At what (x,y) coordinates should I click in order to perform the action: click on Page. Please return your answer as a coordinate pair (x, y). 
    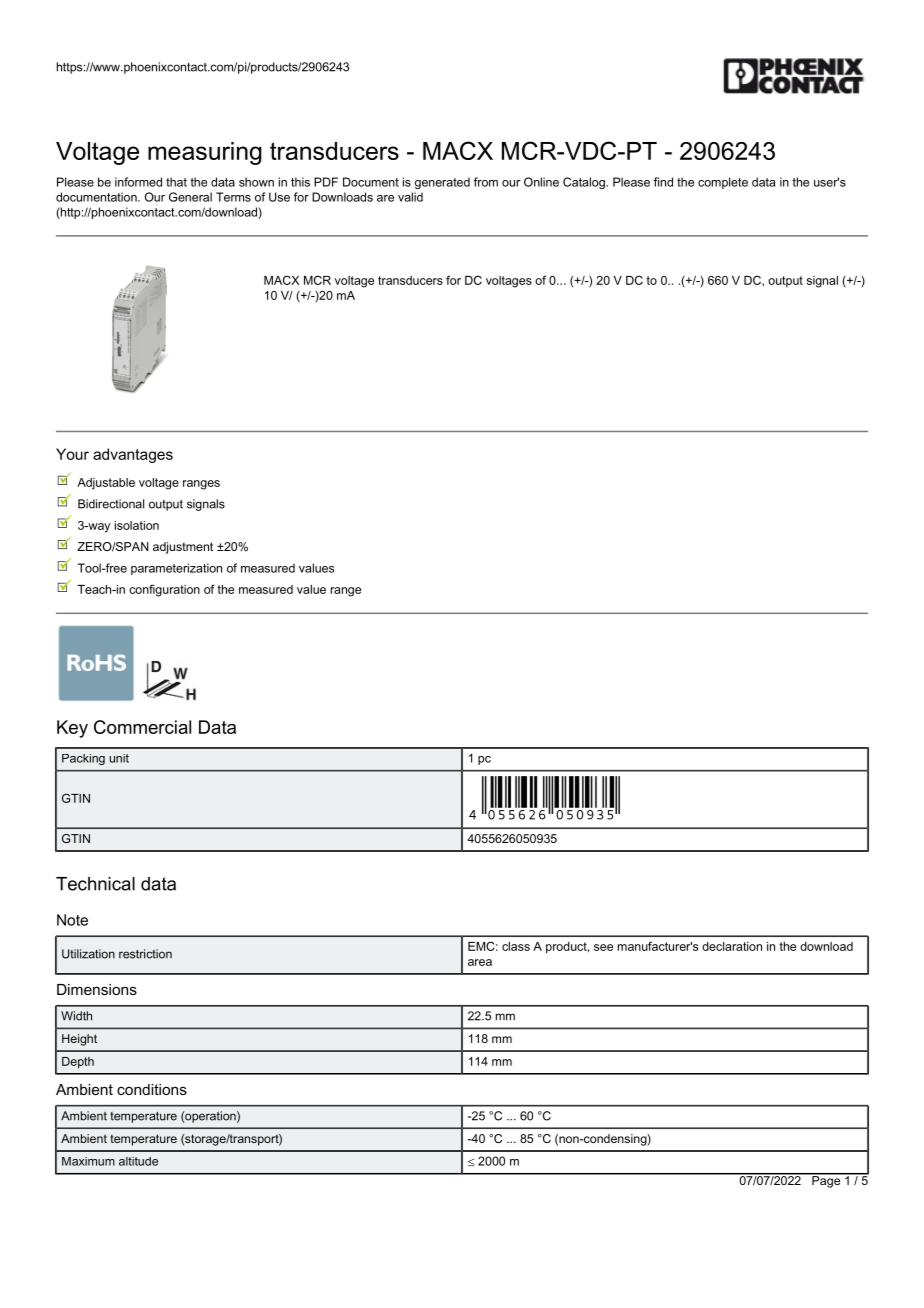
    Looking at the image, I should click on (826, 1181).
